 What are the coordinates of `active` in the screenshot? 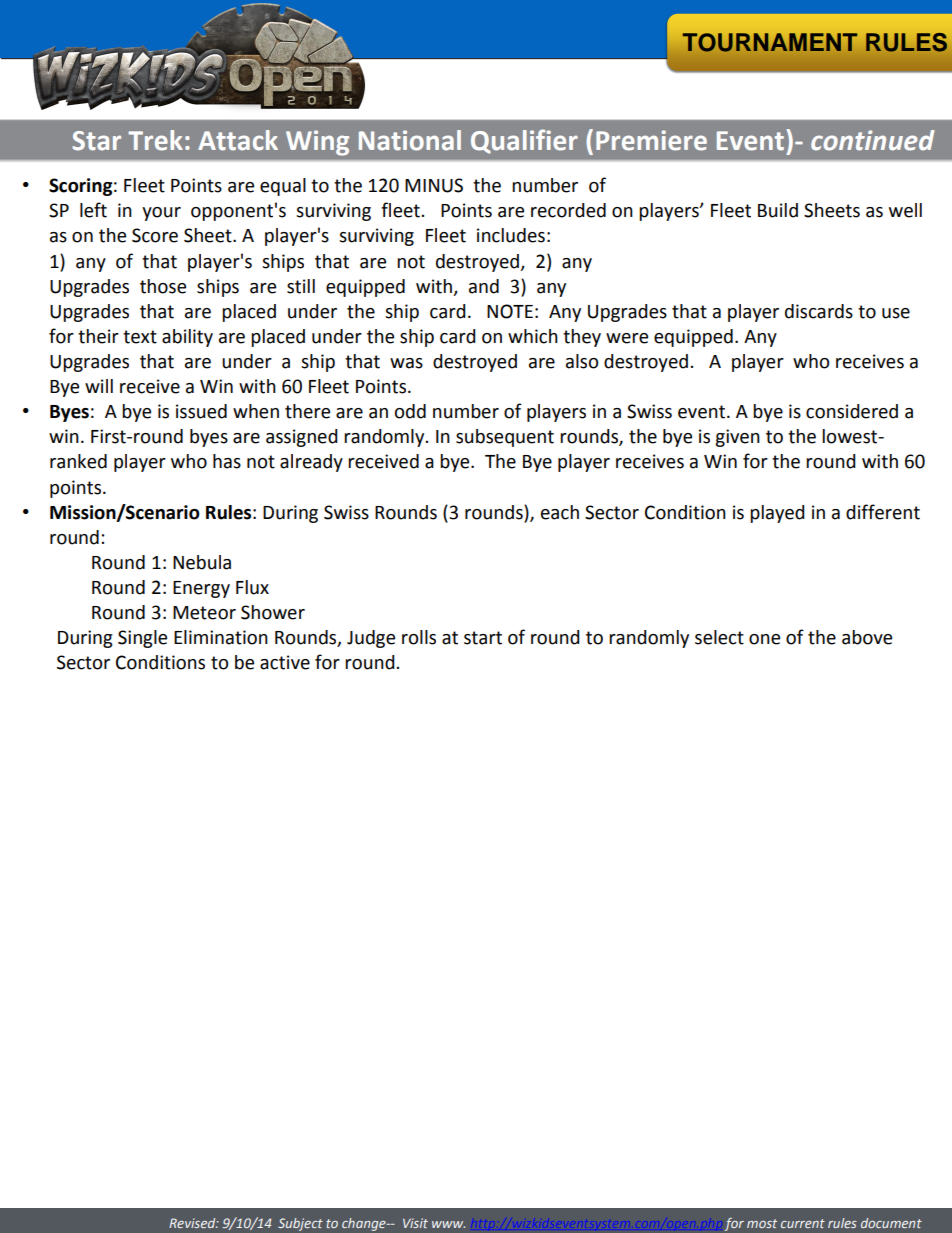 It's located at (285, 662).
